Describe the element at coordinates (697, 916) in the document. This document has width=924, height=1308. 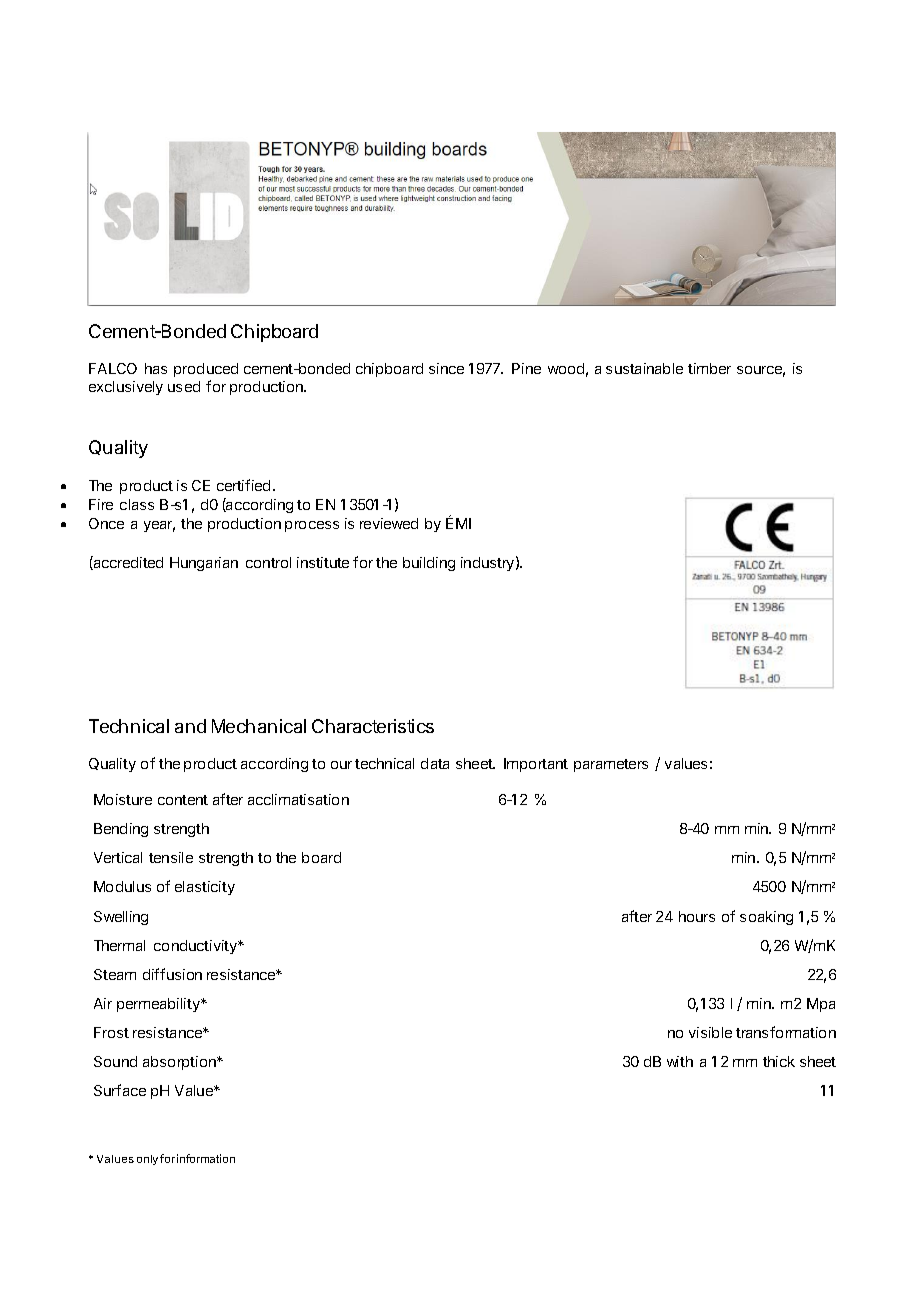
I see `hours` at that location.
